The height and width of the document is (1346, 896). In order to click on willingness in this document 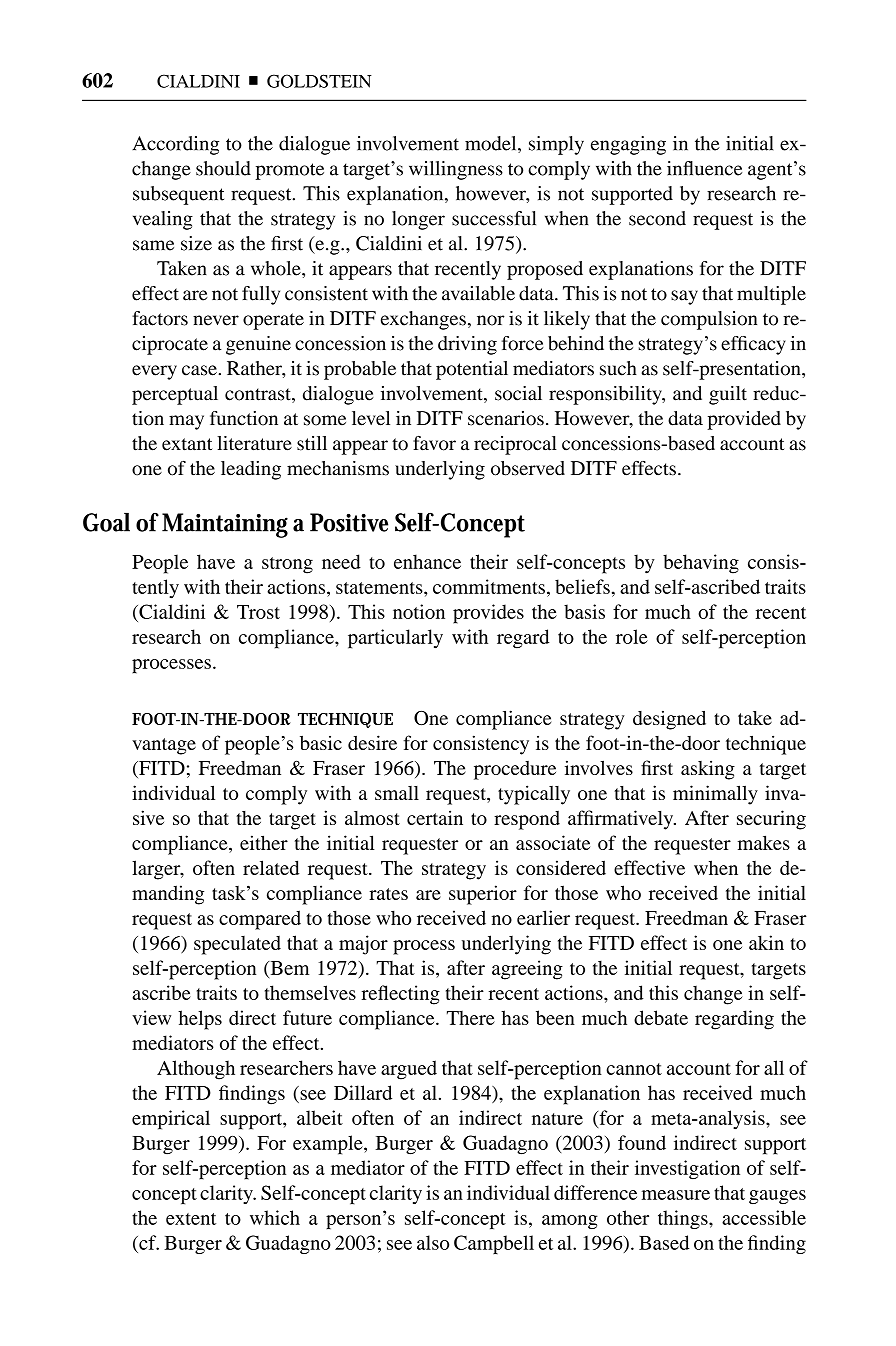, I will do `click(456, 170)`.
